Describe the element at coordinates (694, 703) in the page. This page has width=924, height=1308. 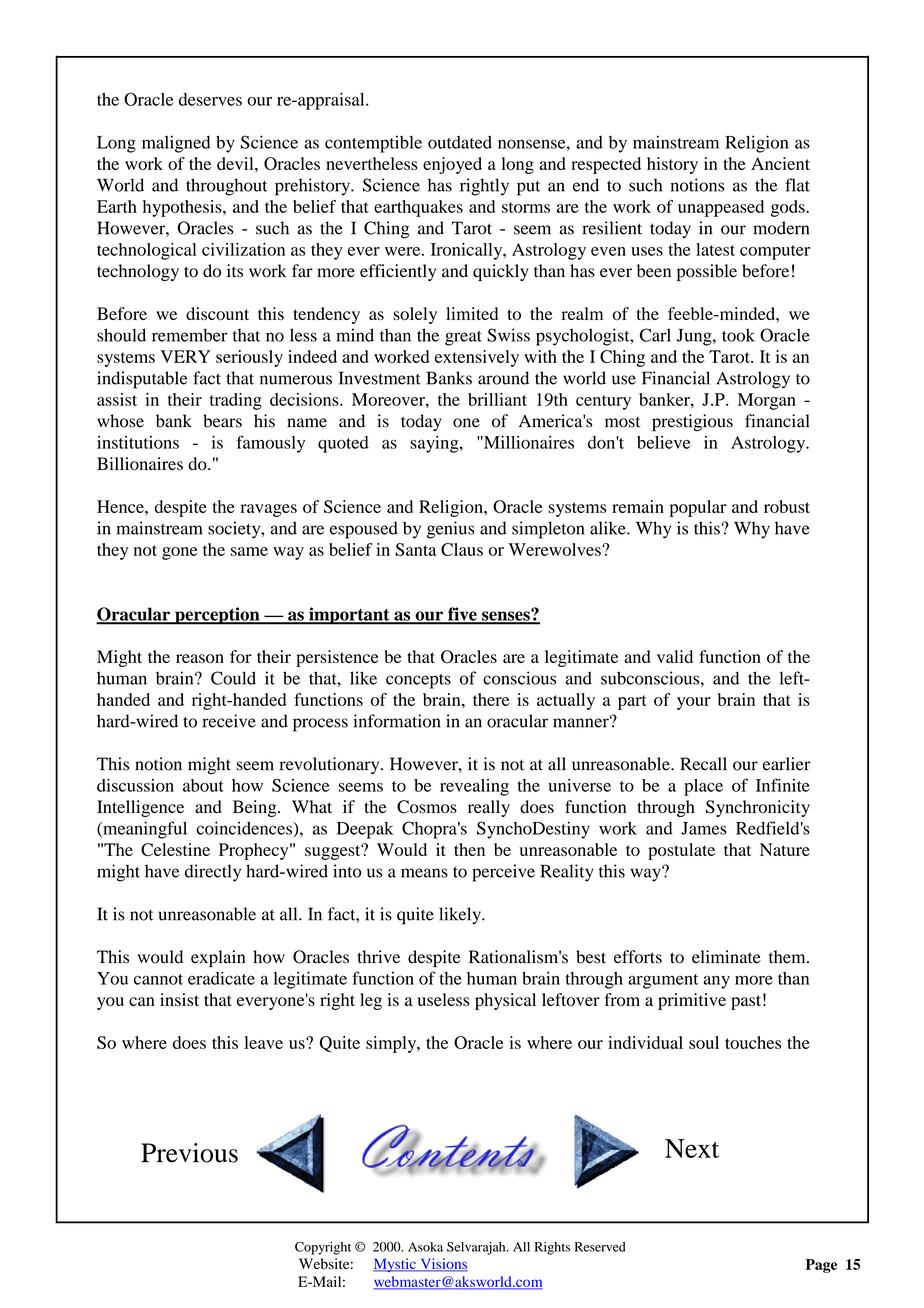
I see `your` at that location.
